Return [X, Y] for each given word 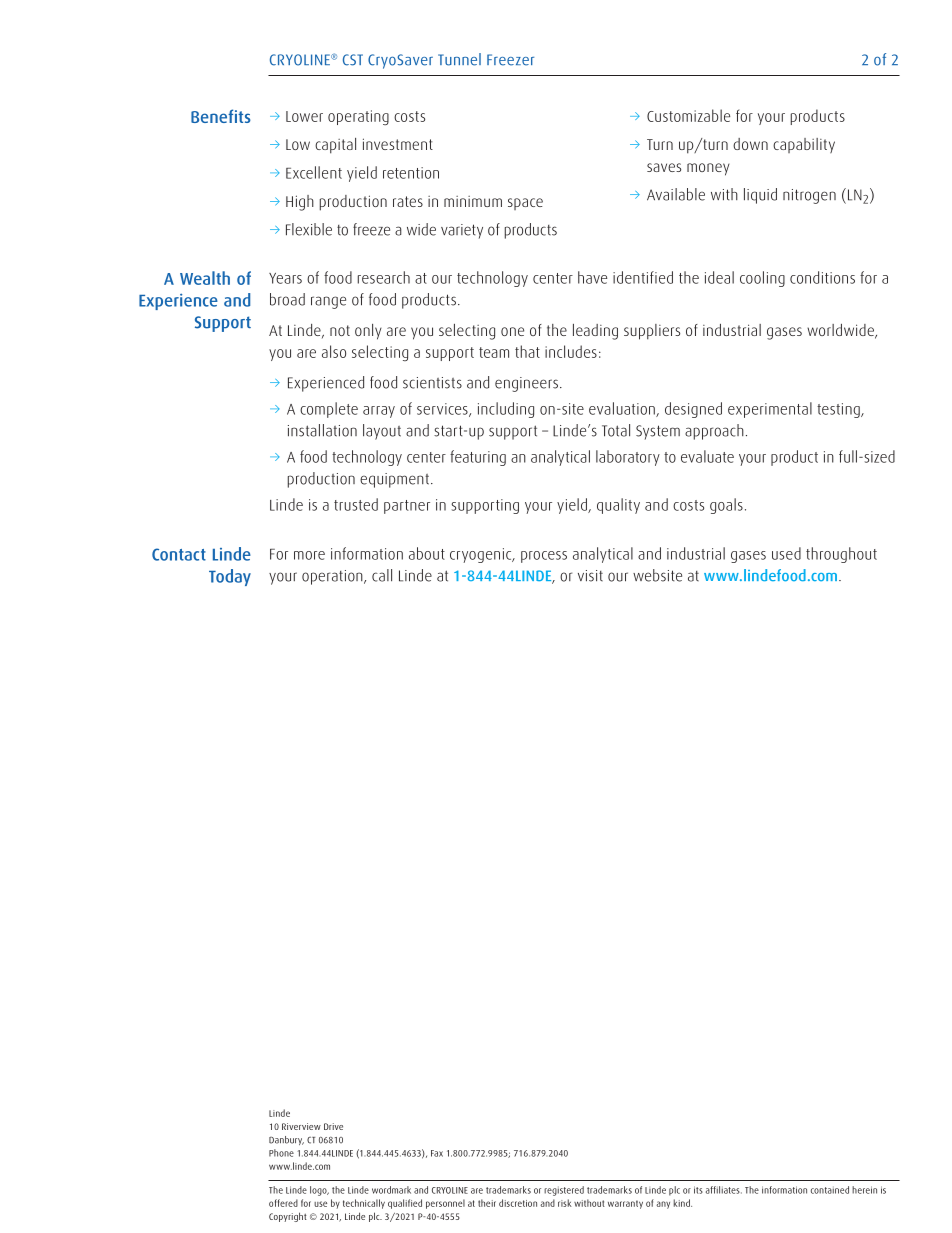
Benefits [221, 116]
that [527, 351]
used [786, 553]
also [334, 351]
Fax [437, 1153]
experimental [770, 410]
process [544, 557]
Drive [333, 1126]
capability [804, 145]
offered [283, 1203]
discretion [518, 1203]
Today [230, 577]
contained [830, 1190]
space [525, 204]
